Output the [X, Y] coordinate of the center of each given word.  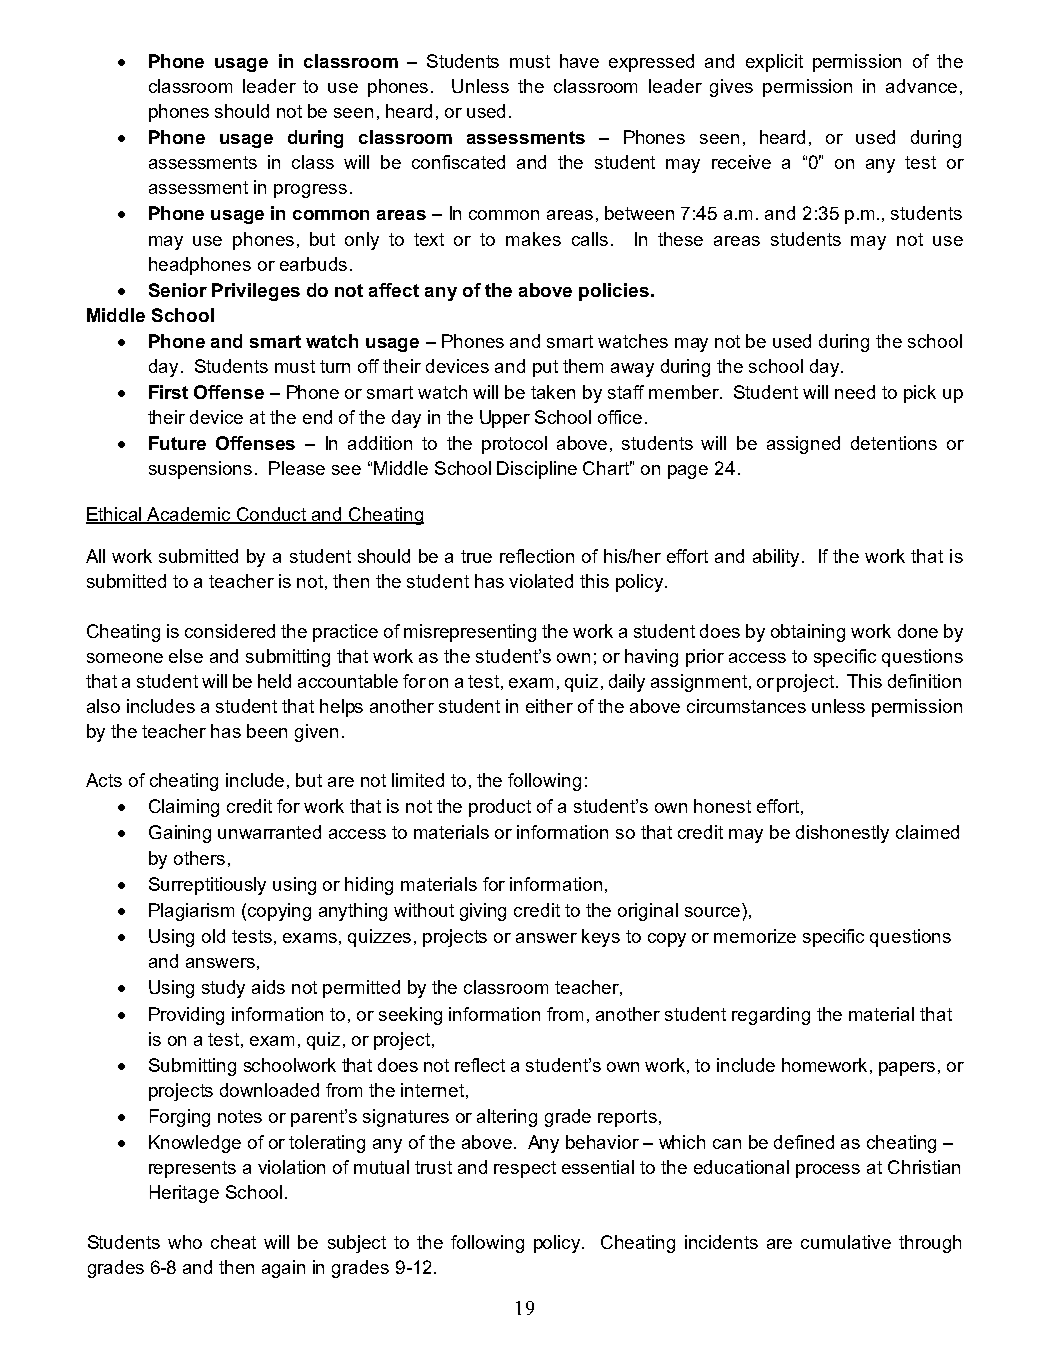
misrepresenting [470, 633]
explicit [774, 63]
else [186, 656]
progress [310, 191]
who [185, 1242]
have [579, 61]
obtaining [808, 633]
